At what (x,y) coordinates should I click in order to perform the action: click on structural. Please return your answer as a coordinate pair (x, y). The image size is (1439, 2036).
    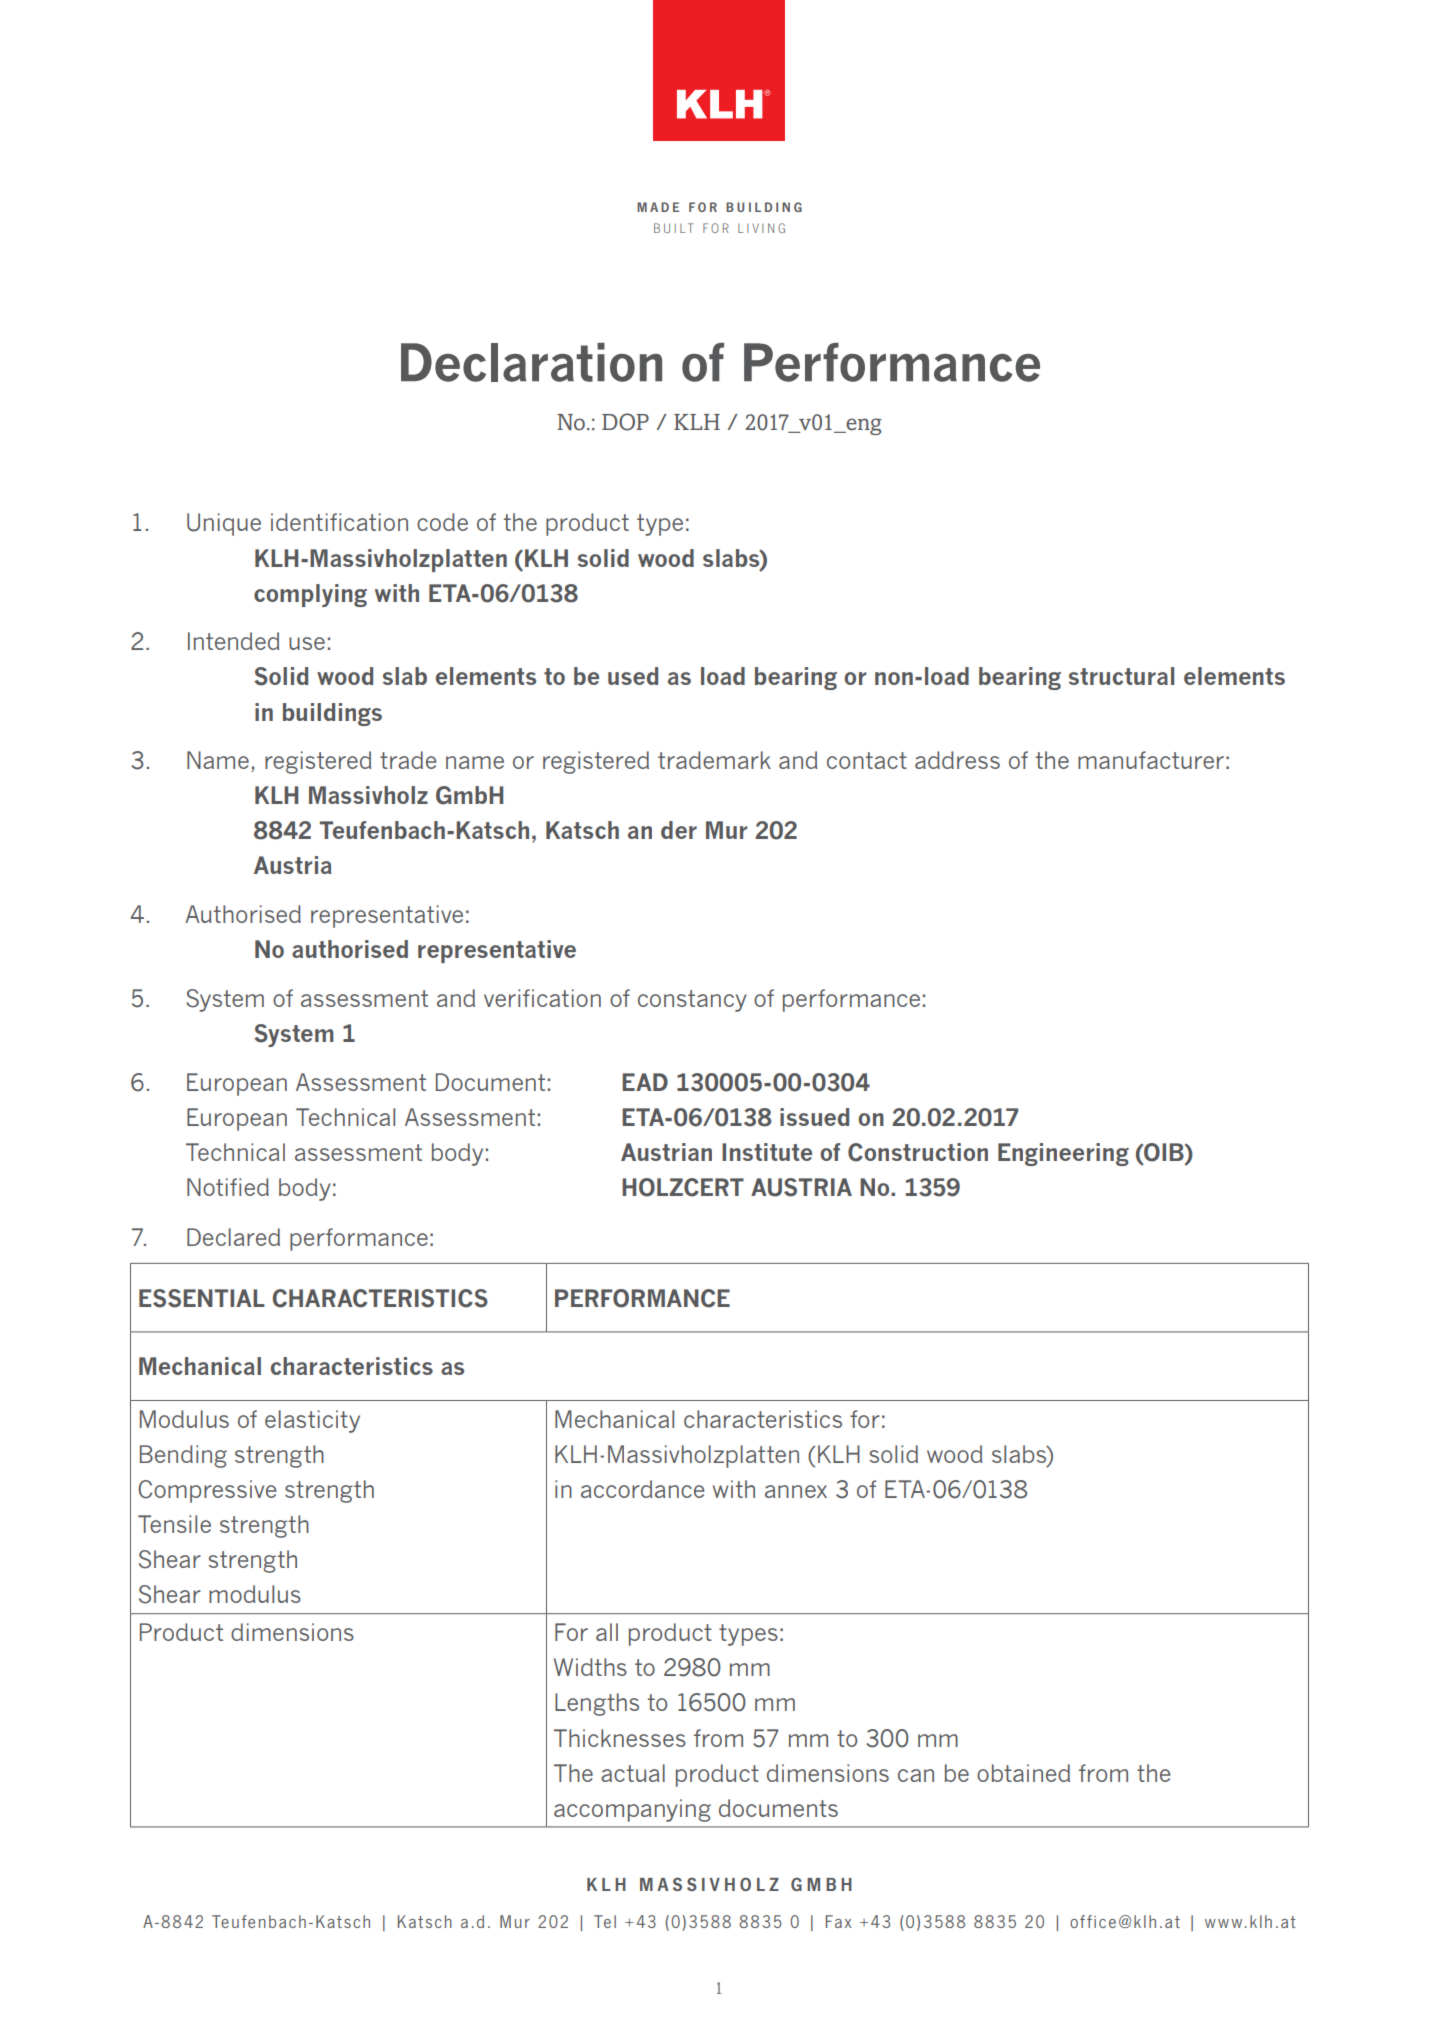
    Looking at the image, I should click on (1121, 676).
